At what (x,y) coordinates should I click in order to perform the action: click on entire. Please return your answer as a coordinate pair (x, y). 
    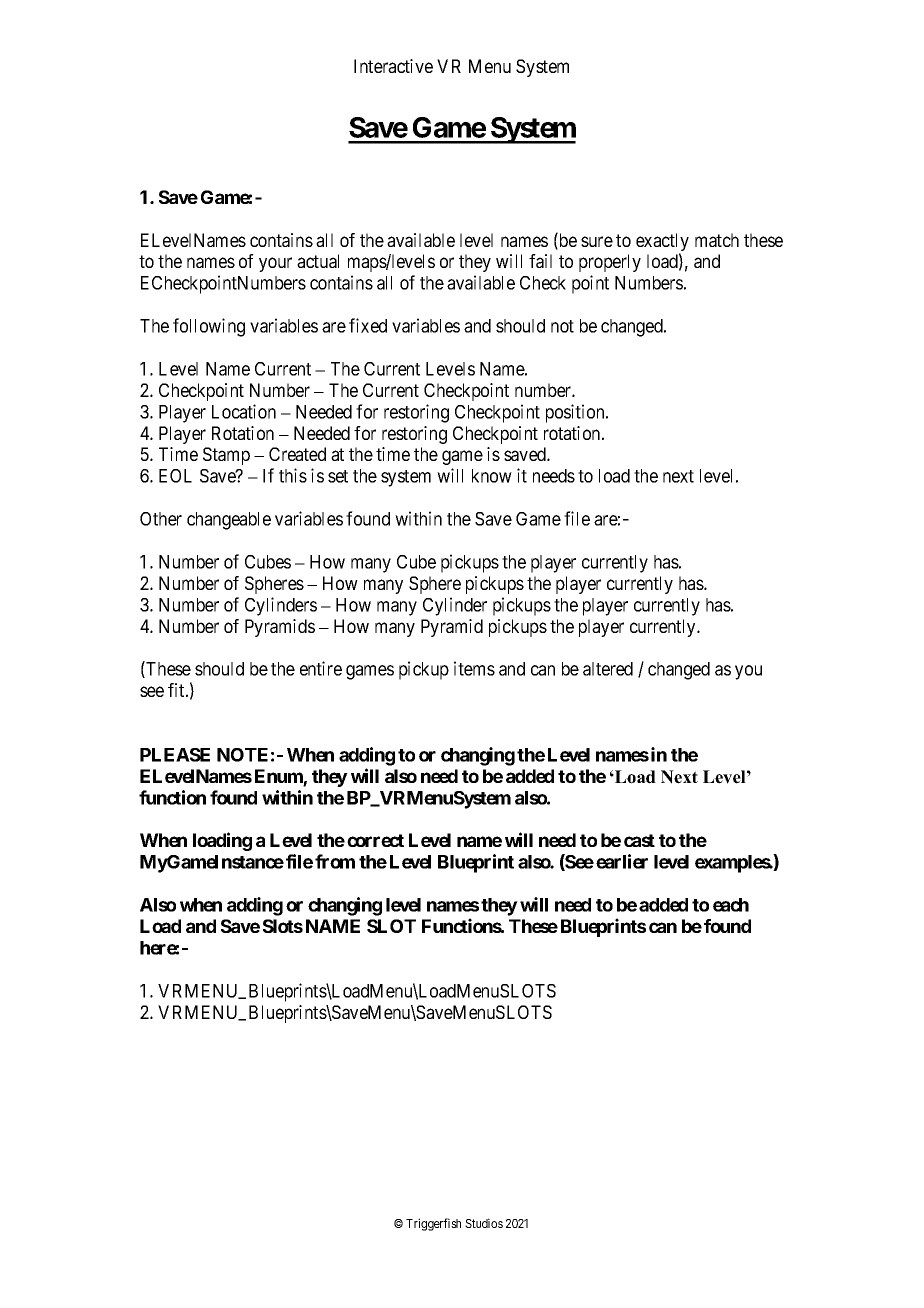
    Looking at the image, I should click on (321, 668).
